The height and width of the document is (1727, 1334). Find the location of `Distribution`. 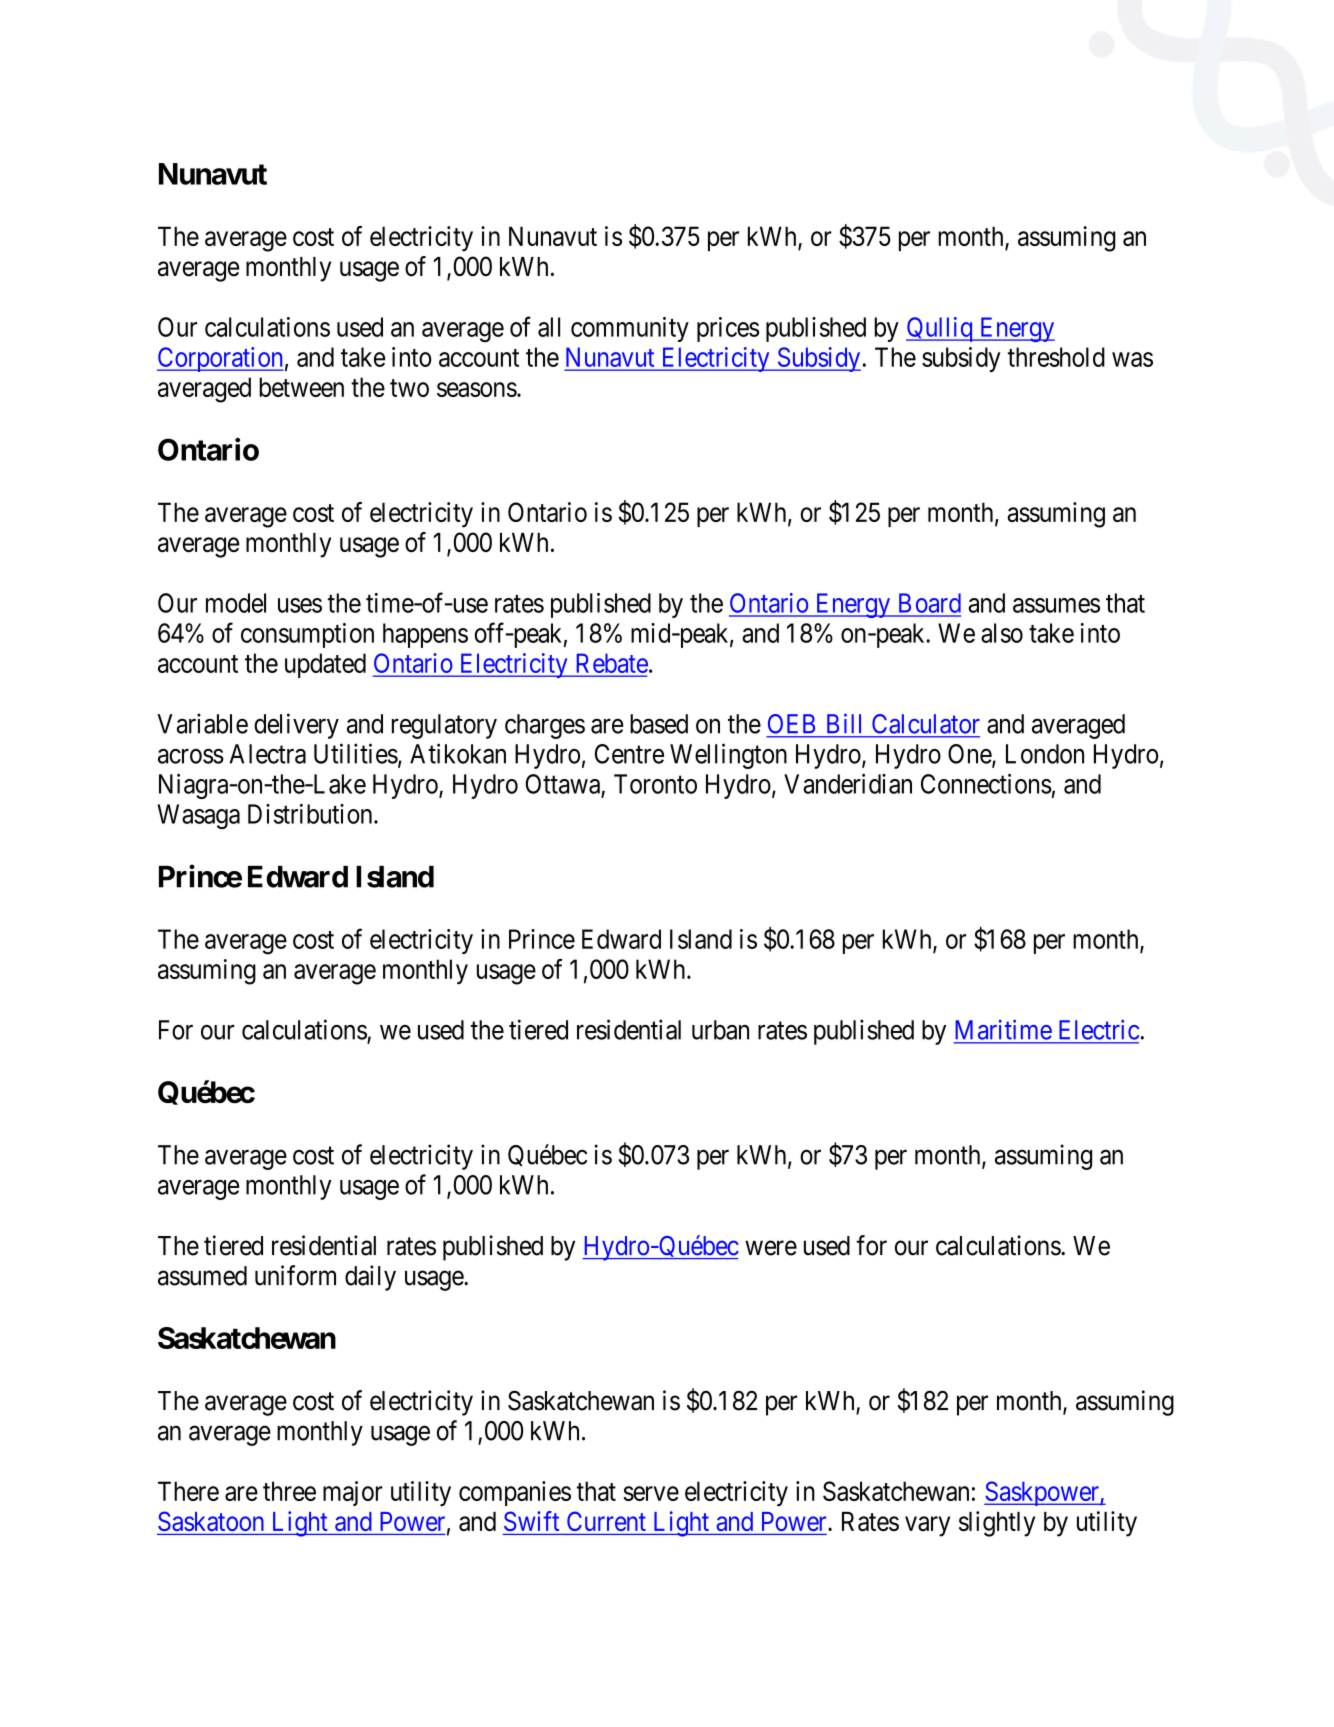

Distribution is located at coordinates (311, 814).
